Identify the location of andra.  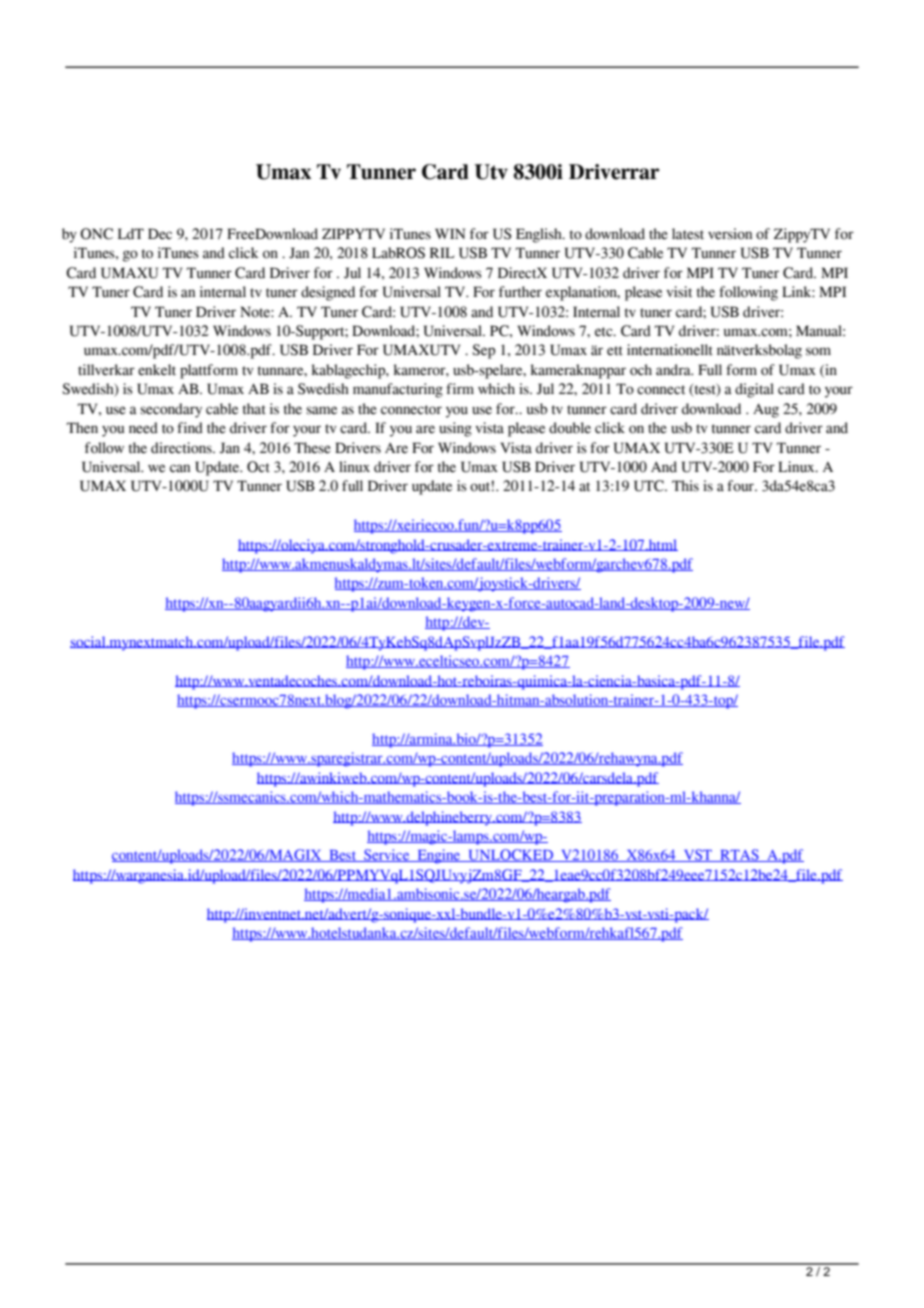
(674, 370).
